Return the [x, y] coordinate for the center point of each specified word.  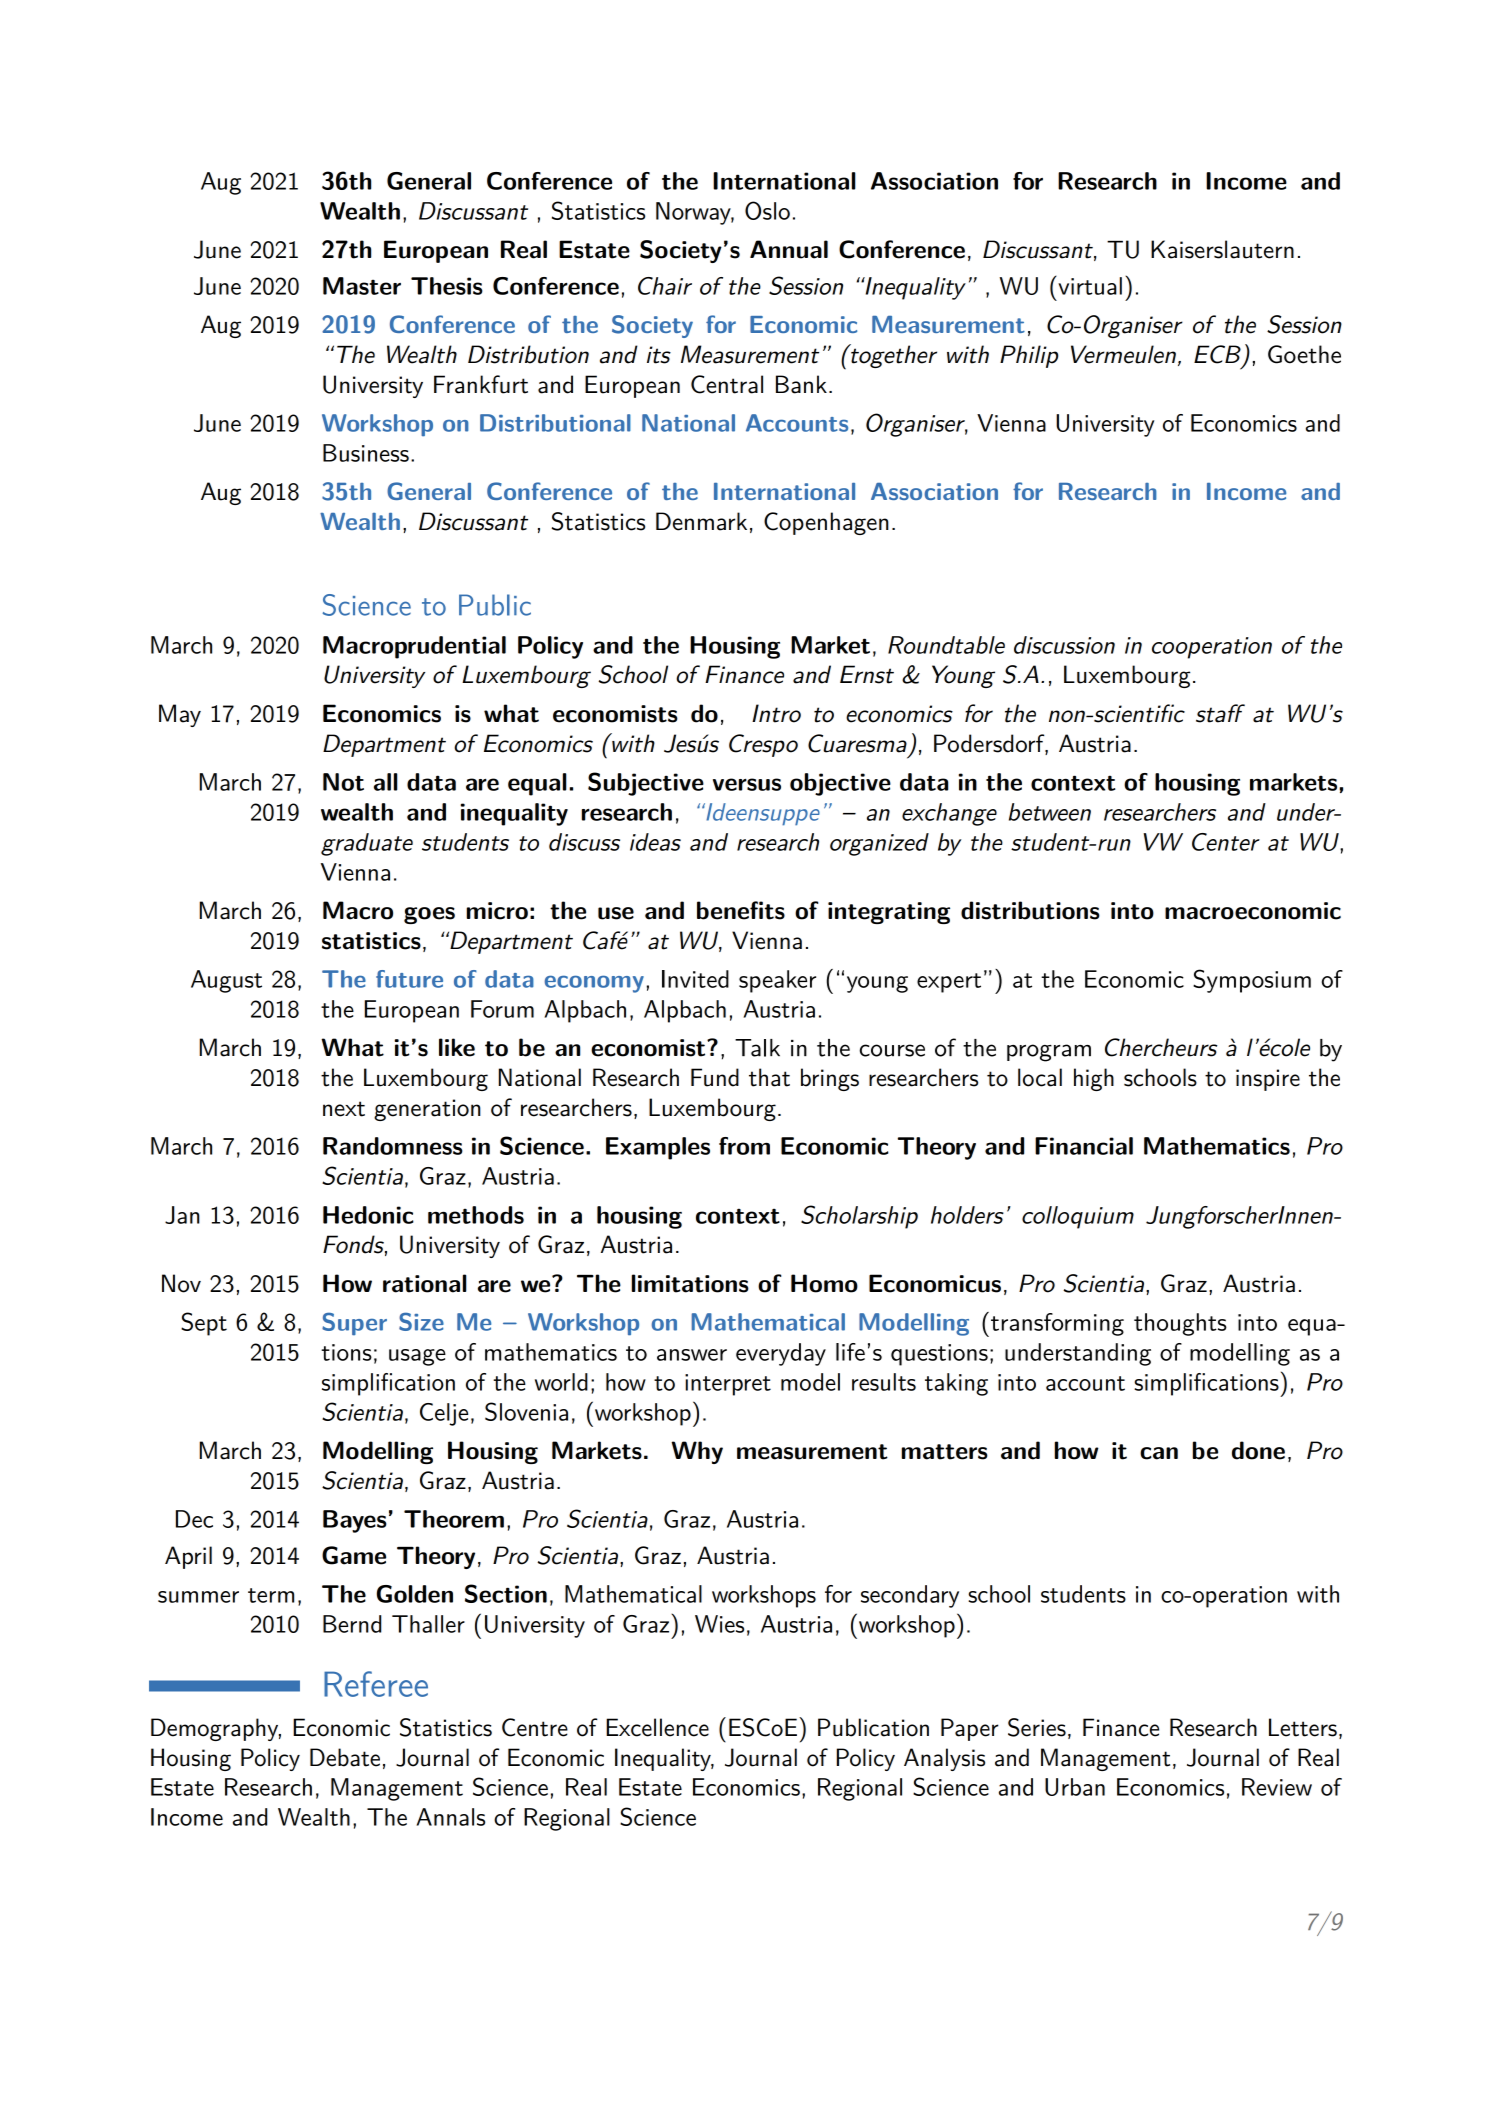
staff [1220, 713]
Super [354, 1324]
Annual [789, 249]
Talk [757, 1048]
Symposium [1252, 981]
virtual [1089, 285]
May [180, 715]
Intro [776, 713]
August [226, 981]
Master [362, 286]
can [1159, 1453]
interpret [728, 1385]
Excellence [657, 1727]
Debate [345, 1757]
